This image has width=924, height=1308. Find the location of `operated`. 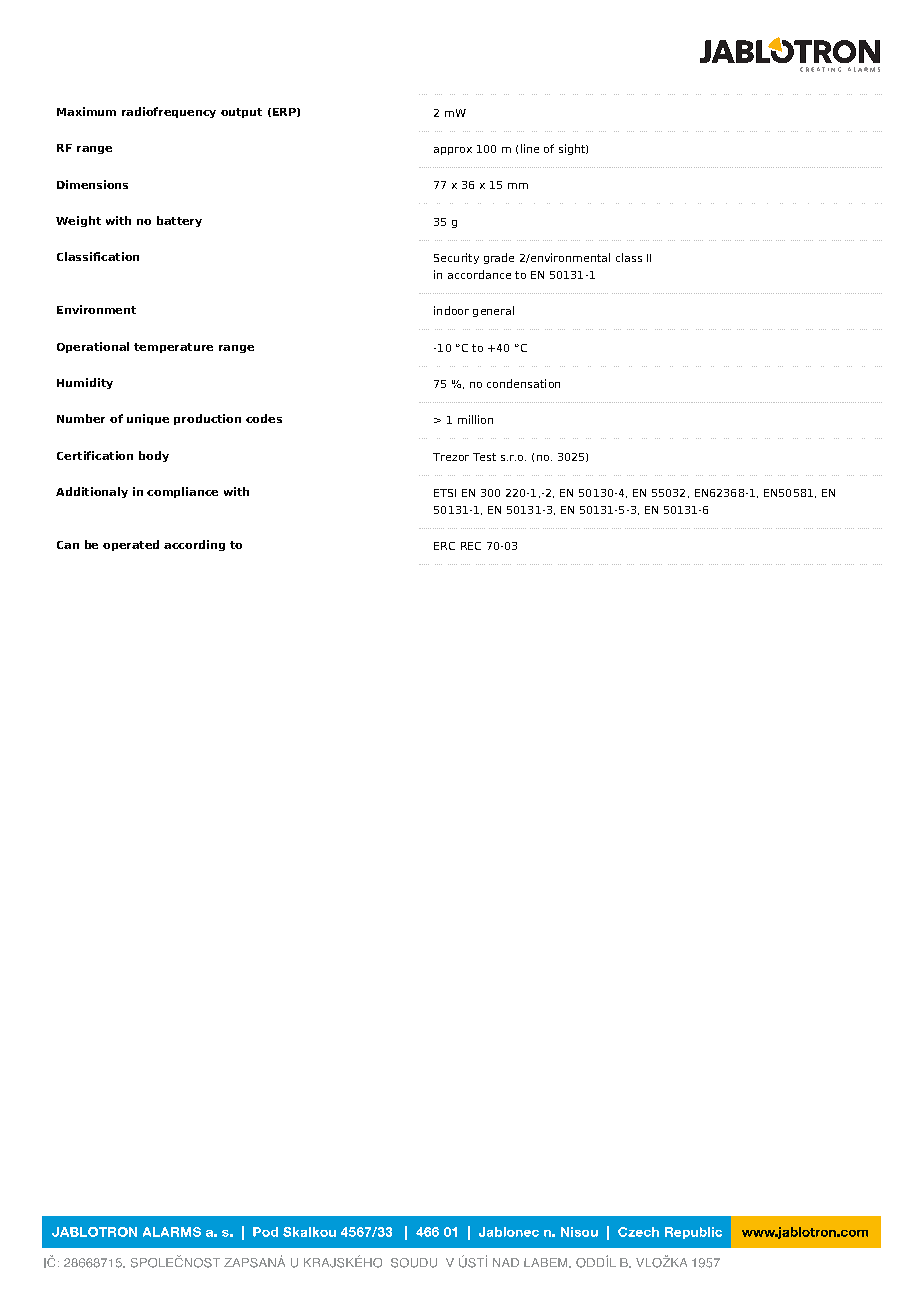

operated is located at coordinates (131, 545).
